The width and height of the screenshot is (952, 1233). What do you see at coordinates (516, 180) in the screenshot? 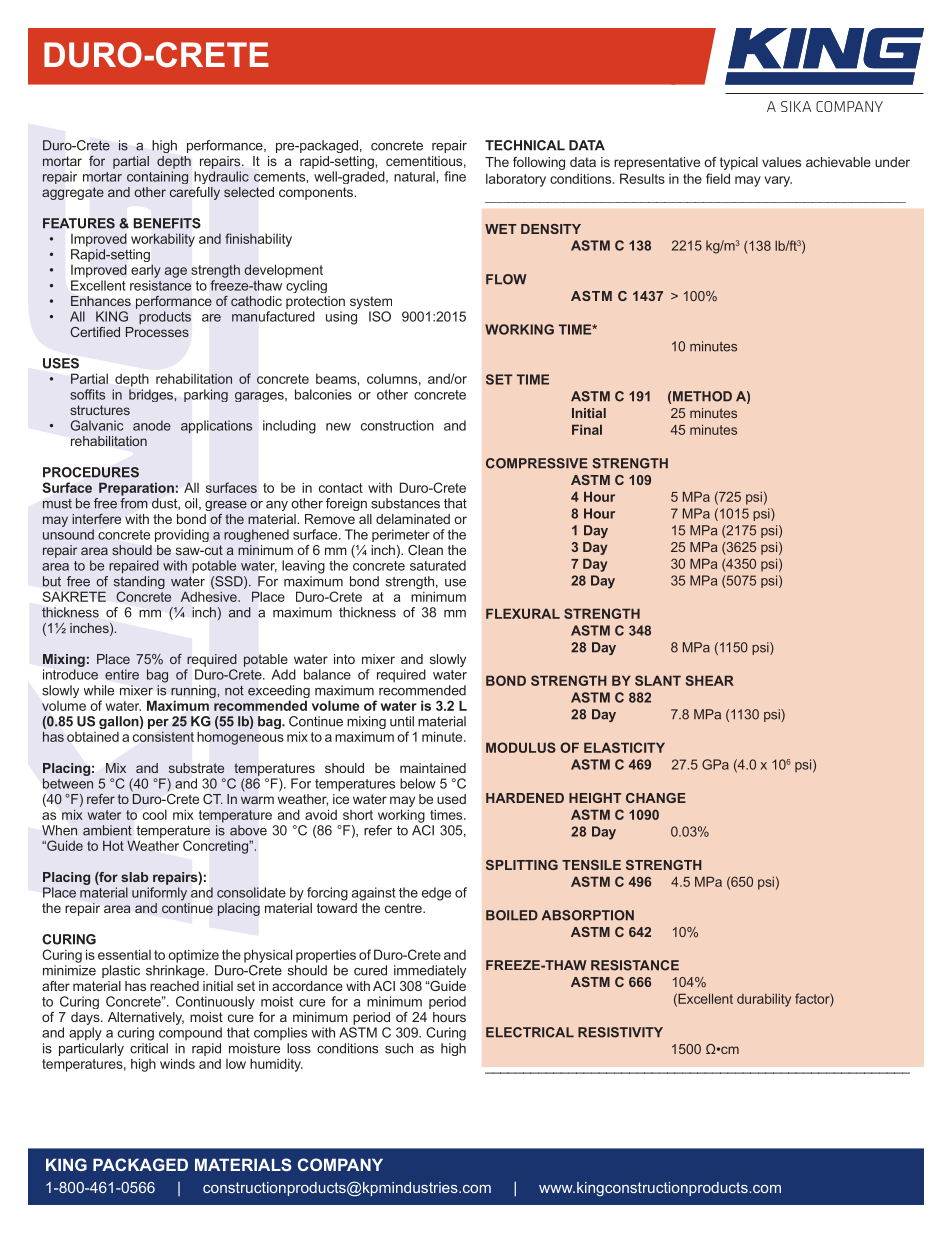
I see `laboratory` at bounding box center [516, 180].
